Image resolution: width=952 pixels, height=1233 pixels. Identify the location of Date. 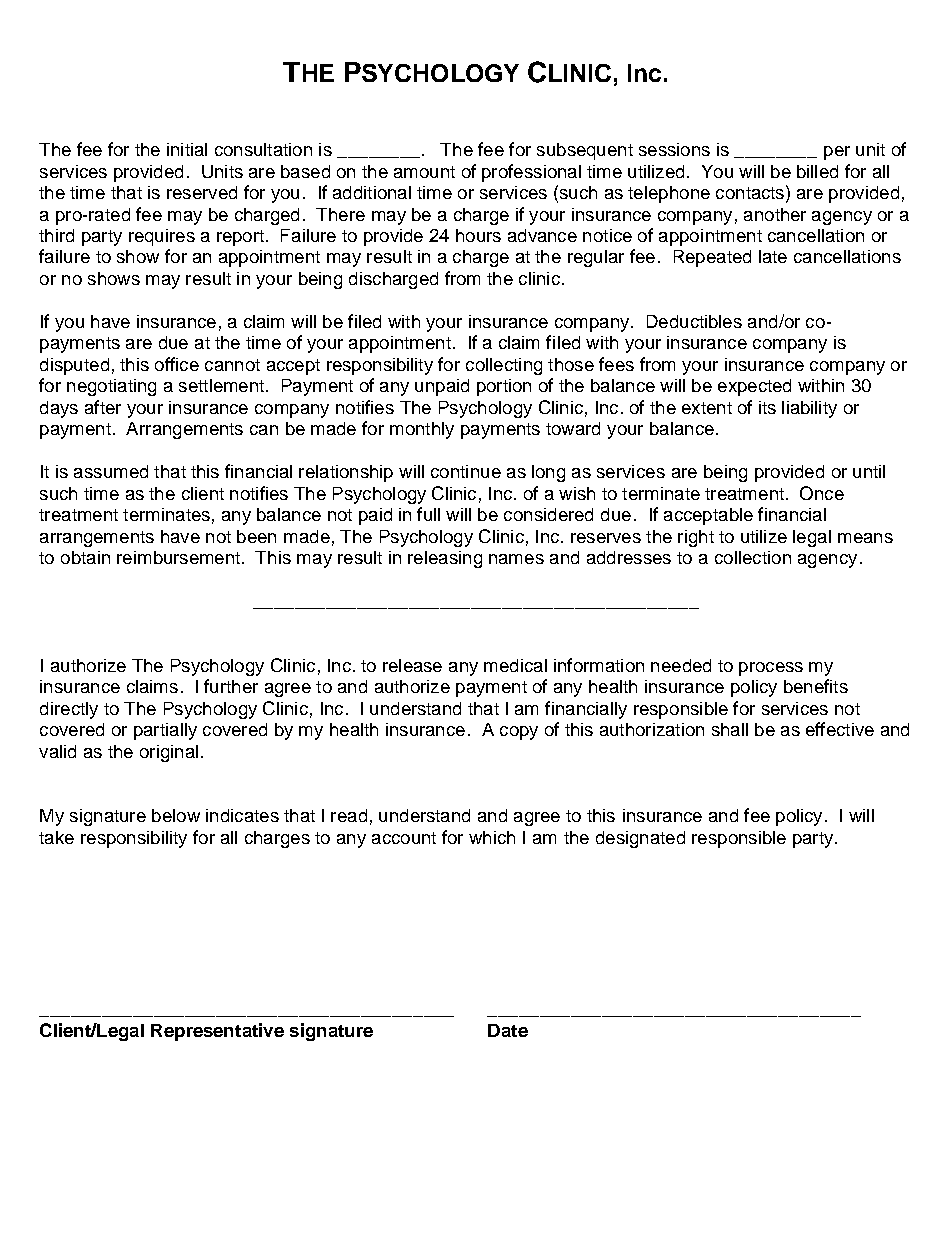
(508, 1030).
